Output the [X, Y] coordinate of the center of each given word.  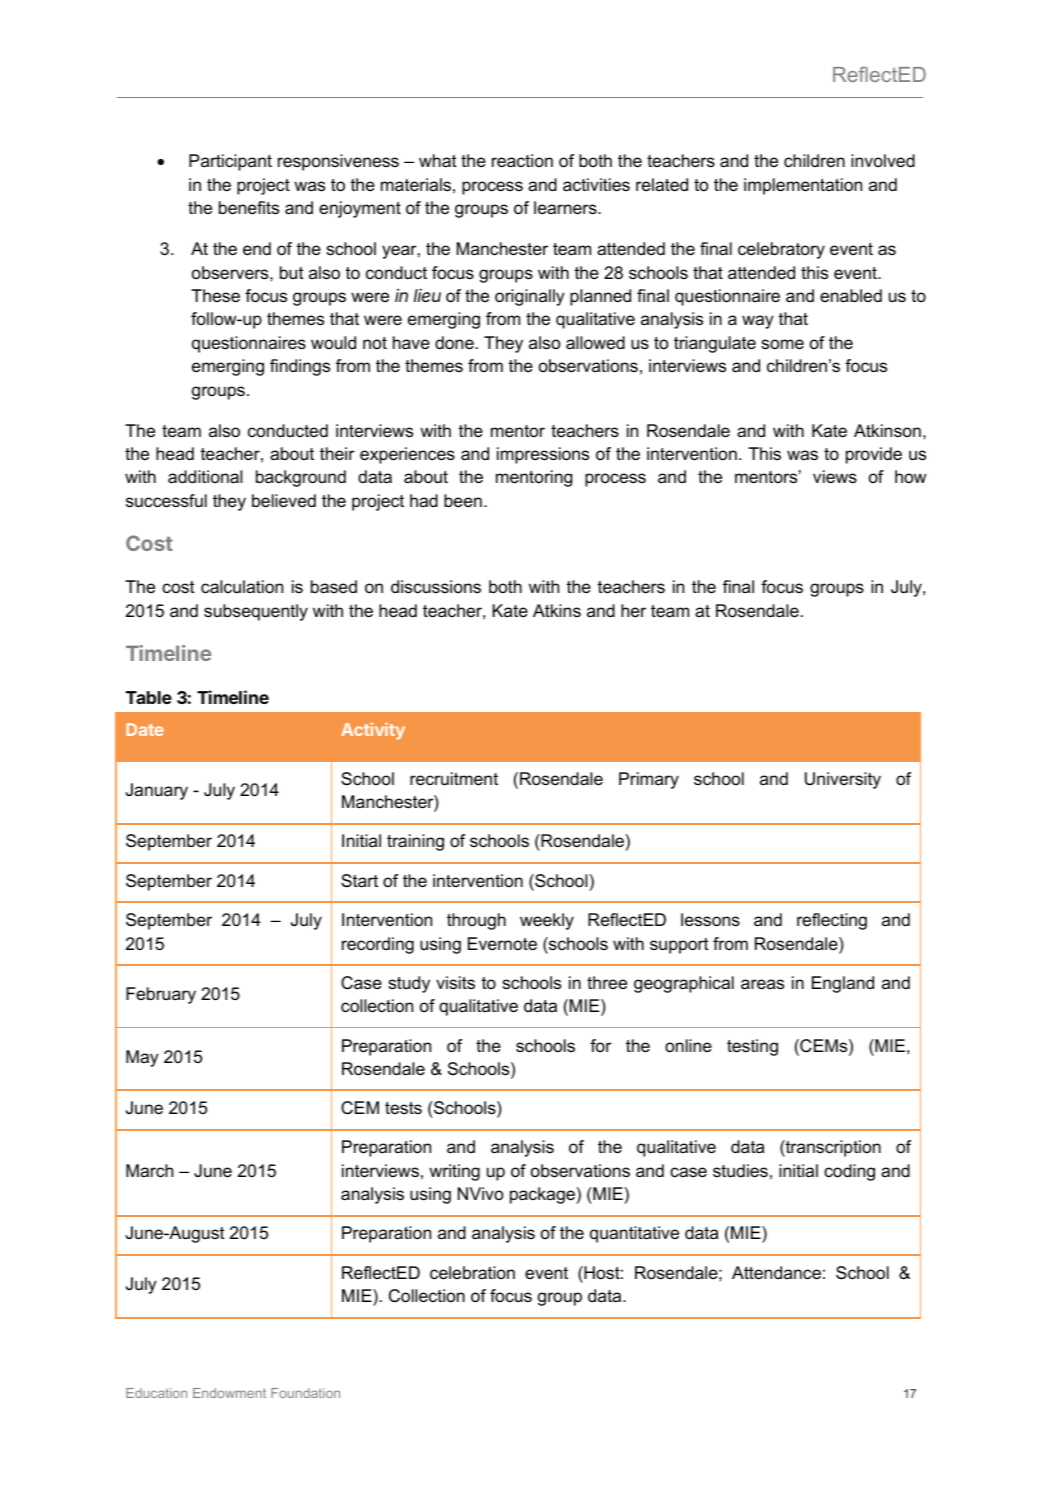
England [843, 984]
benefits [249, 208]
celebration [472, 1273]
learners [566, 208]
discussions [436, 587]
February [161, 995]
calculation [242, 587]
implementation [803, 186]
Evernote [502, 943]
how [910, 476]
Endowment [229, 1393]
